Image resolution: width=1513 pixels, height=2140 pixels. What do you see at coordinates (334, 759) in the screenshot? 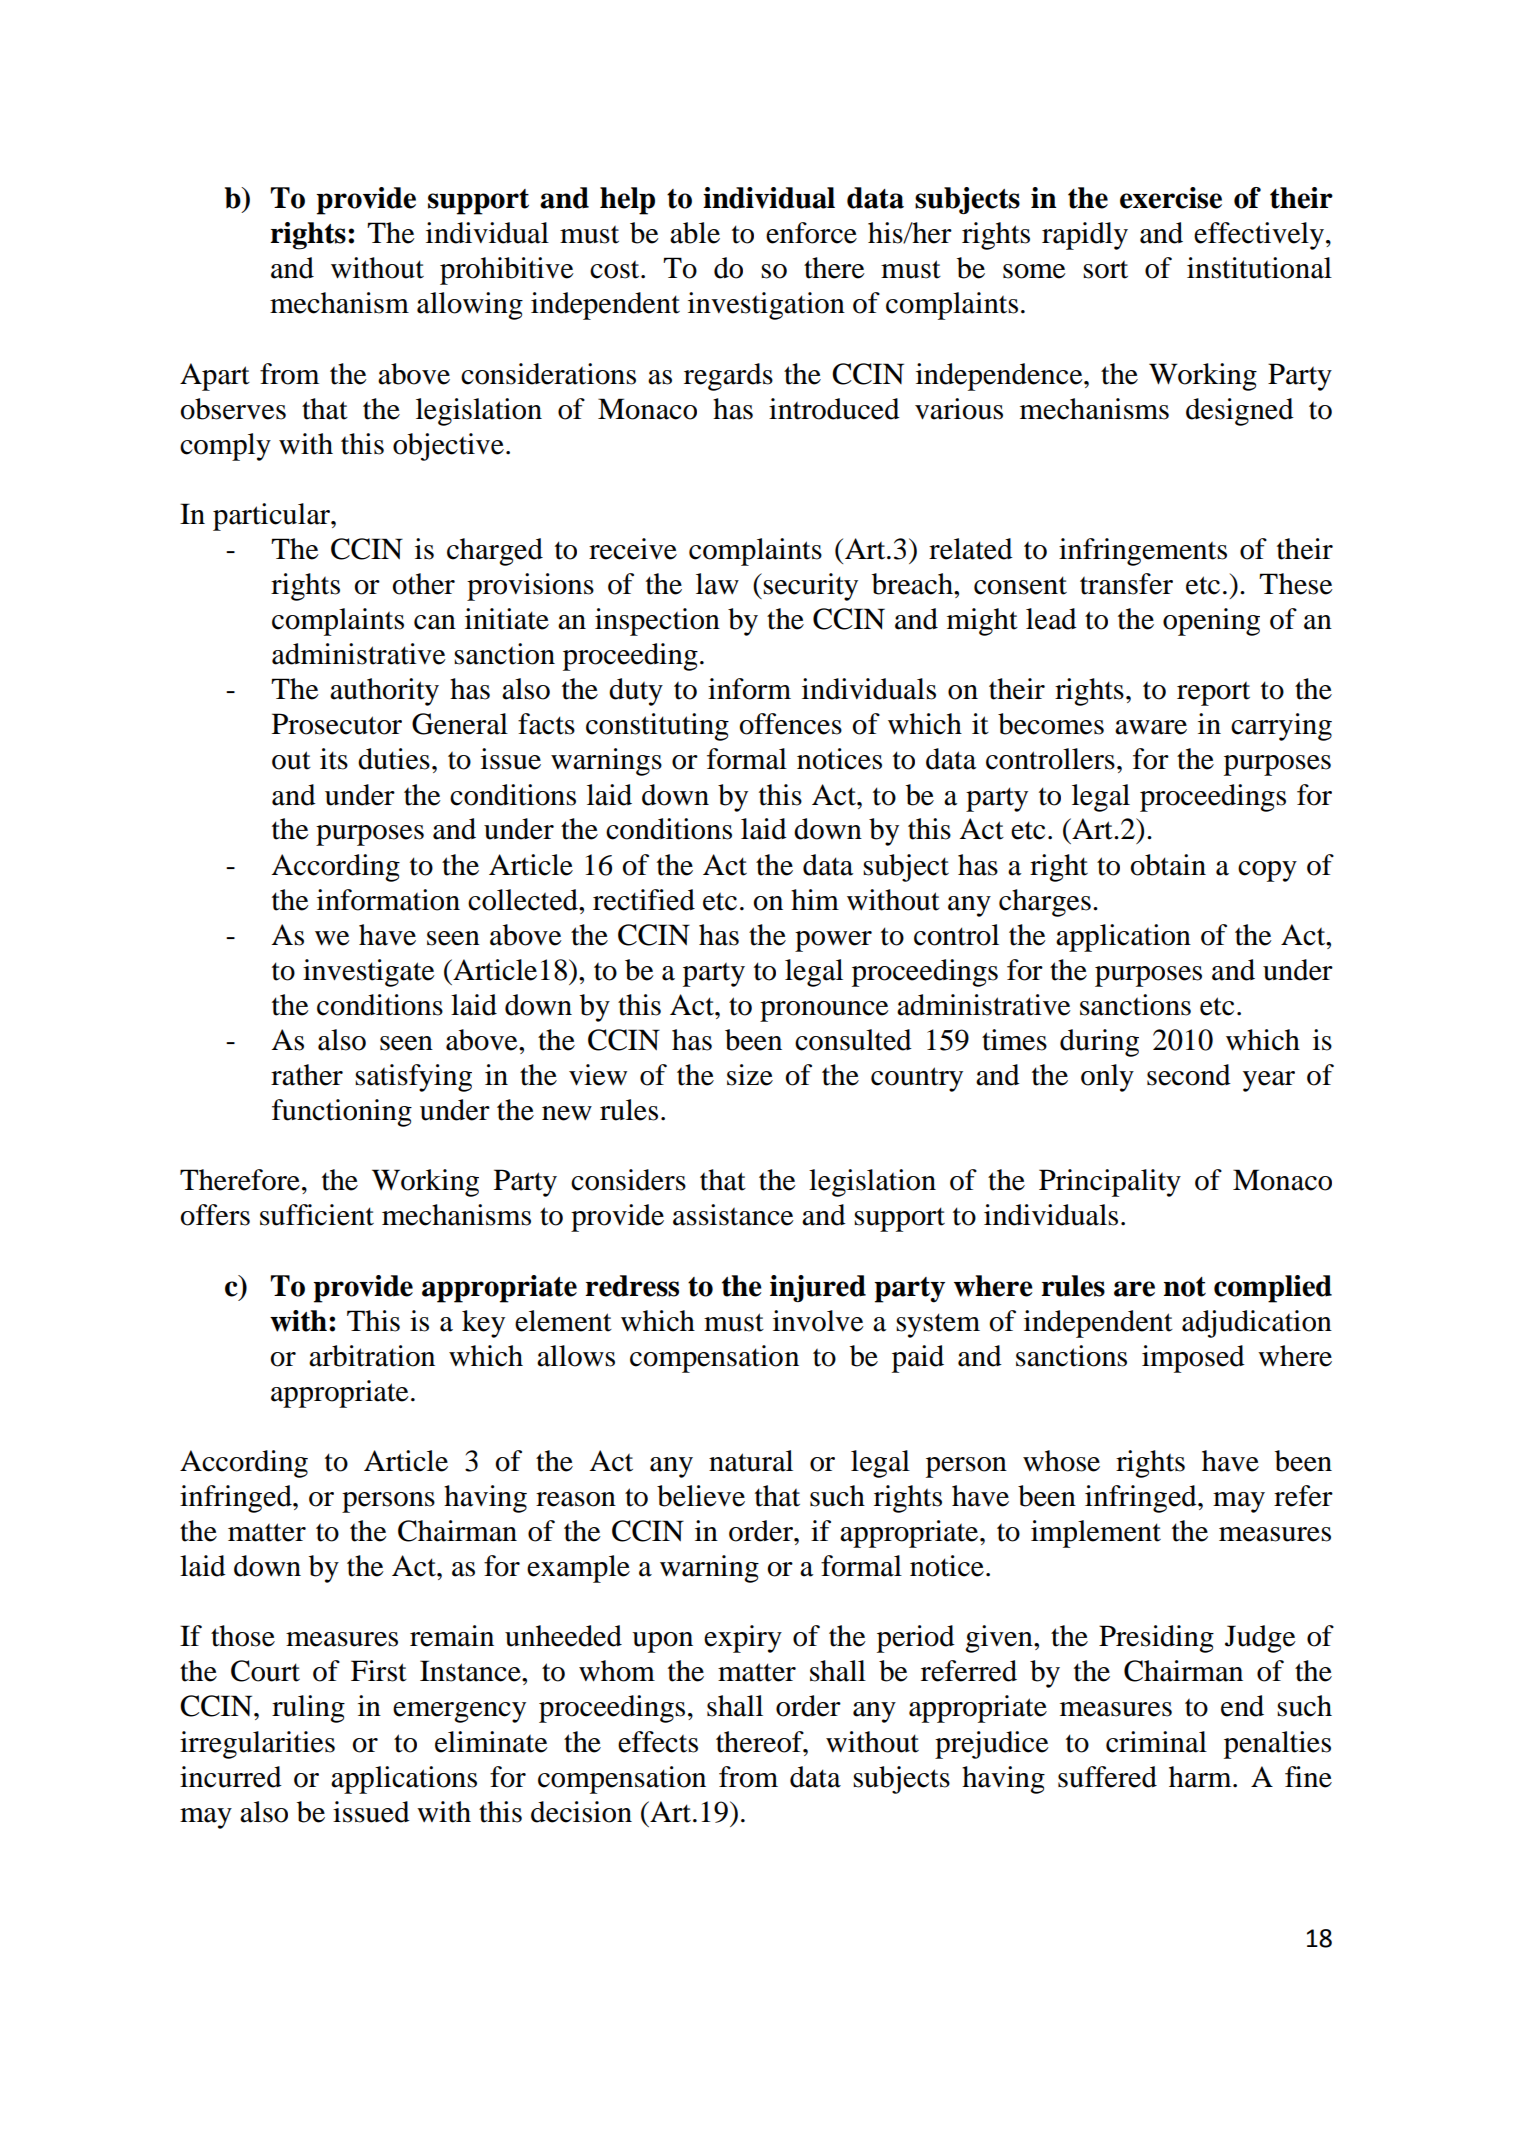
I see `its` at bounding box center [334, 759].
